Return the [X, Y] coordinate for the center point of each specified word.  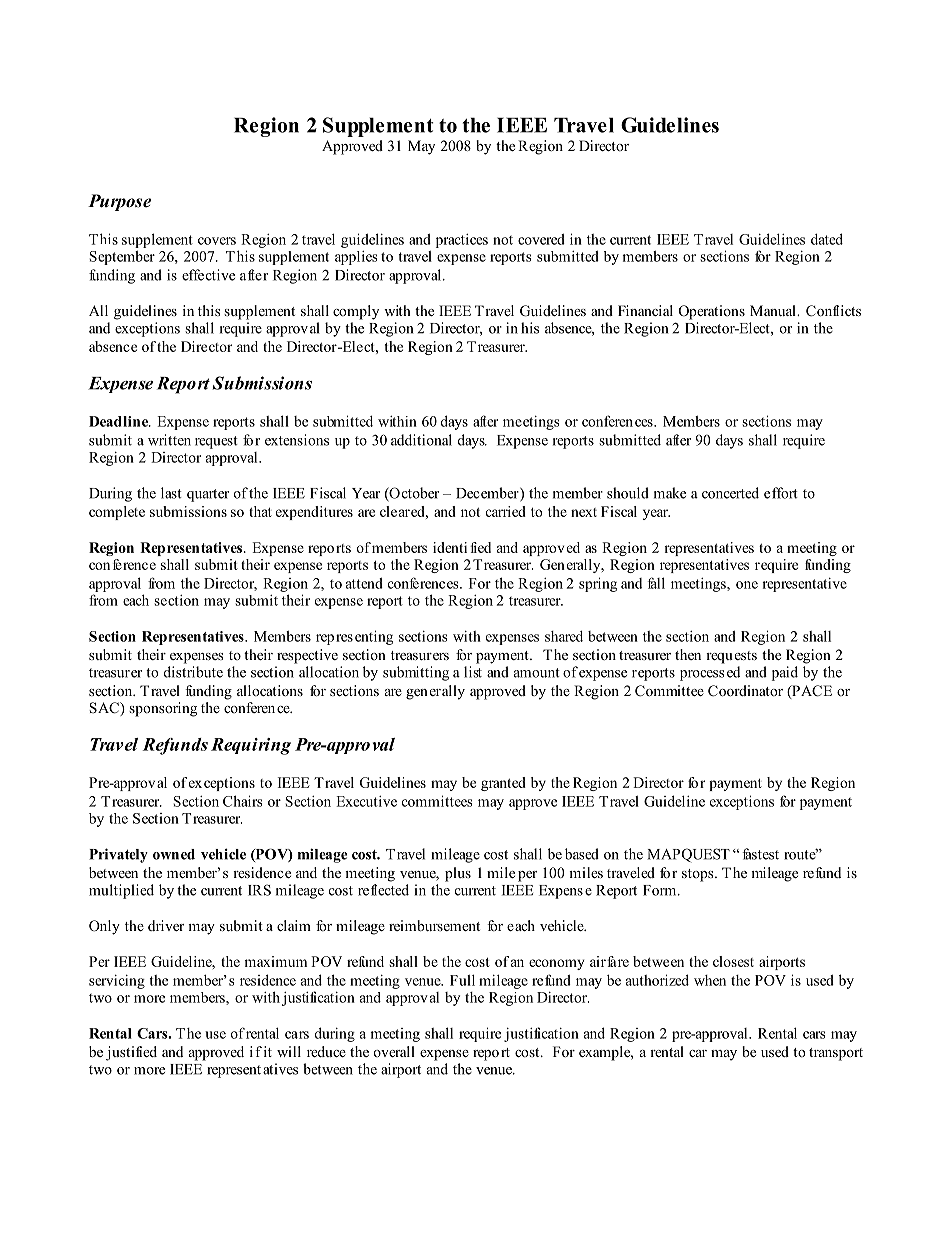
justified [131, 1053]
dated [827, 239]
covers [217, 241]
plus [458, 874]
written [169, 440]
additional [421, 440]
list [473, 672]
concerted [730, 493]
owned [174, 854]
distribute [193, 672]
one [747, 585]
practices [462, 241]
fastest [760, 854]
